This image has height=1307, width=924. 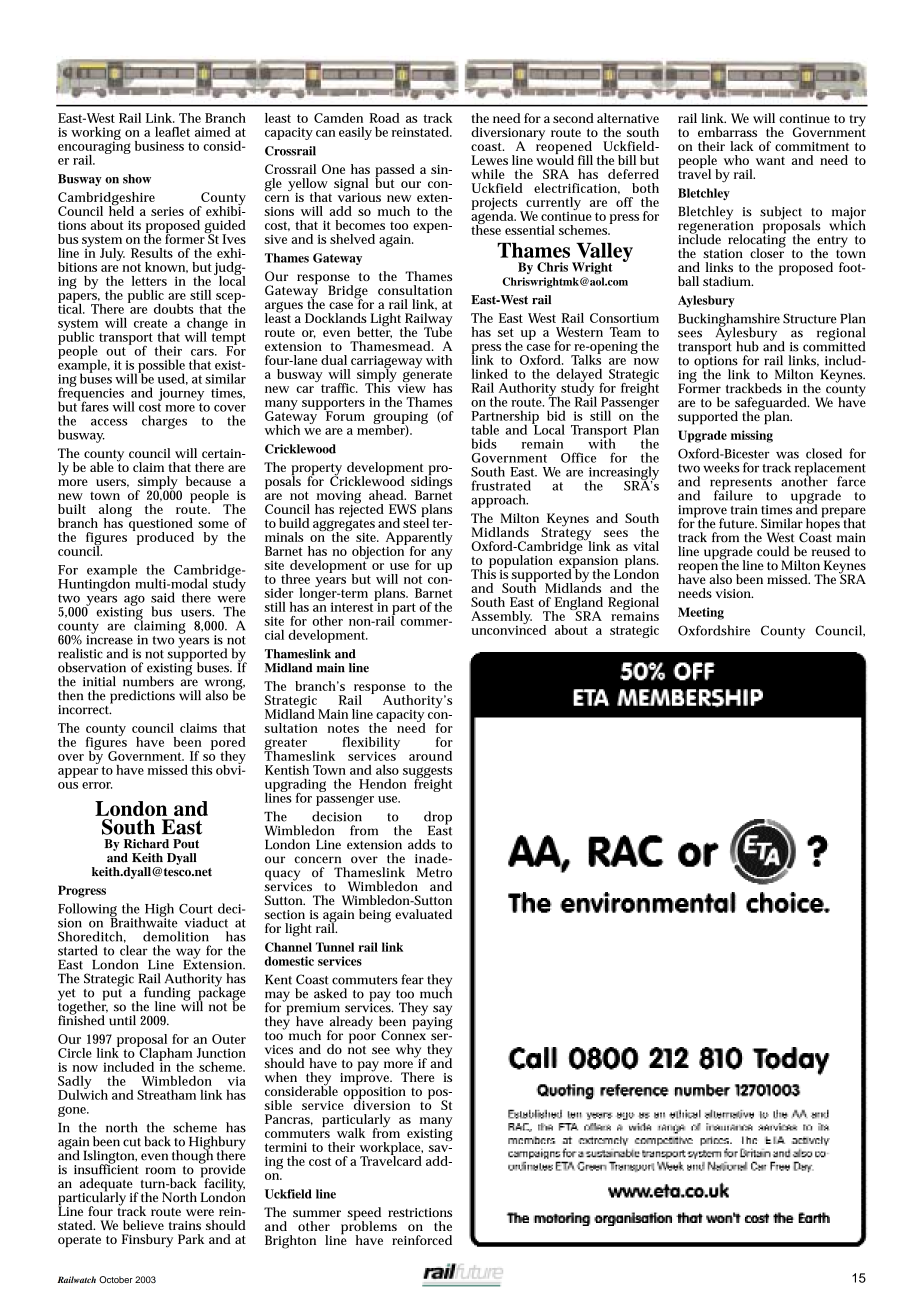 I want to click on problems, so click(x=369, y=1228).
